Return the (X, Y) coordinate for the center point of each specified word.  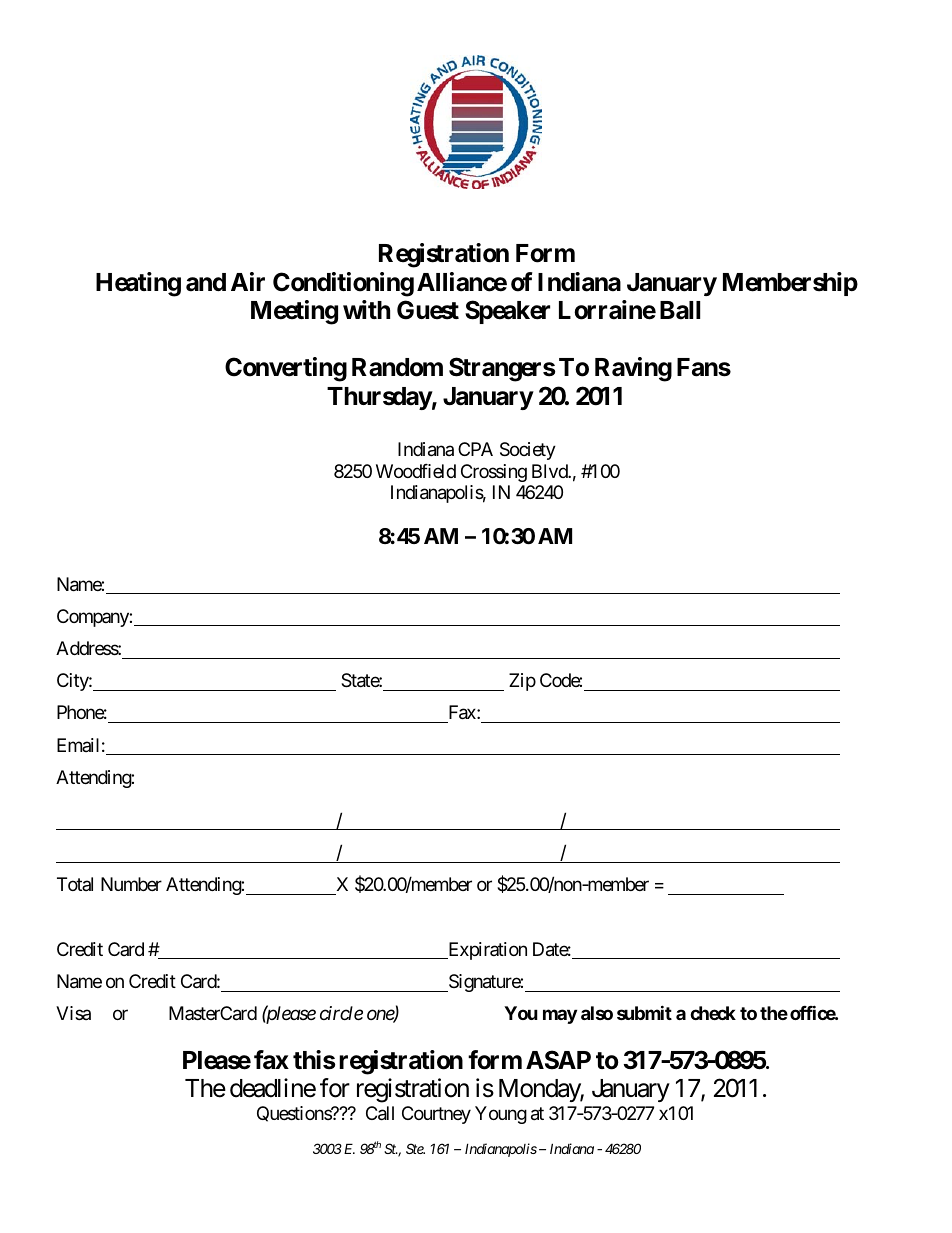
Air (248, 281)
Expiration (486, 951)
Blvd (550, 471)
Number (131, 884)
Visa (73, 1013)
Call (380, 1113)
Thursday (379, 398)
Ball (680, 310)
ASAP (558, 1060)
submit (644, 1012)
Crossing (494, 473)
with (366, 309)
